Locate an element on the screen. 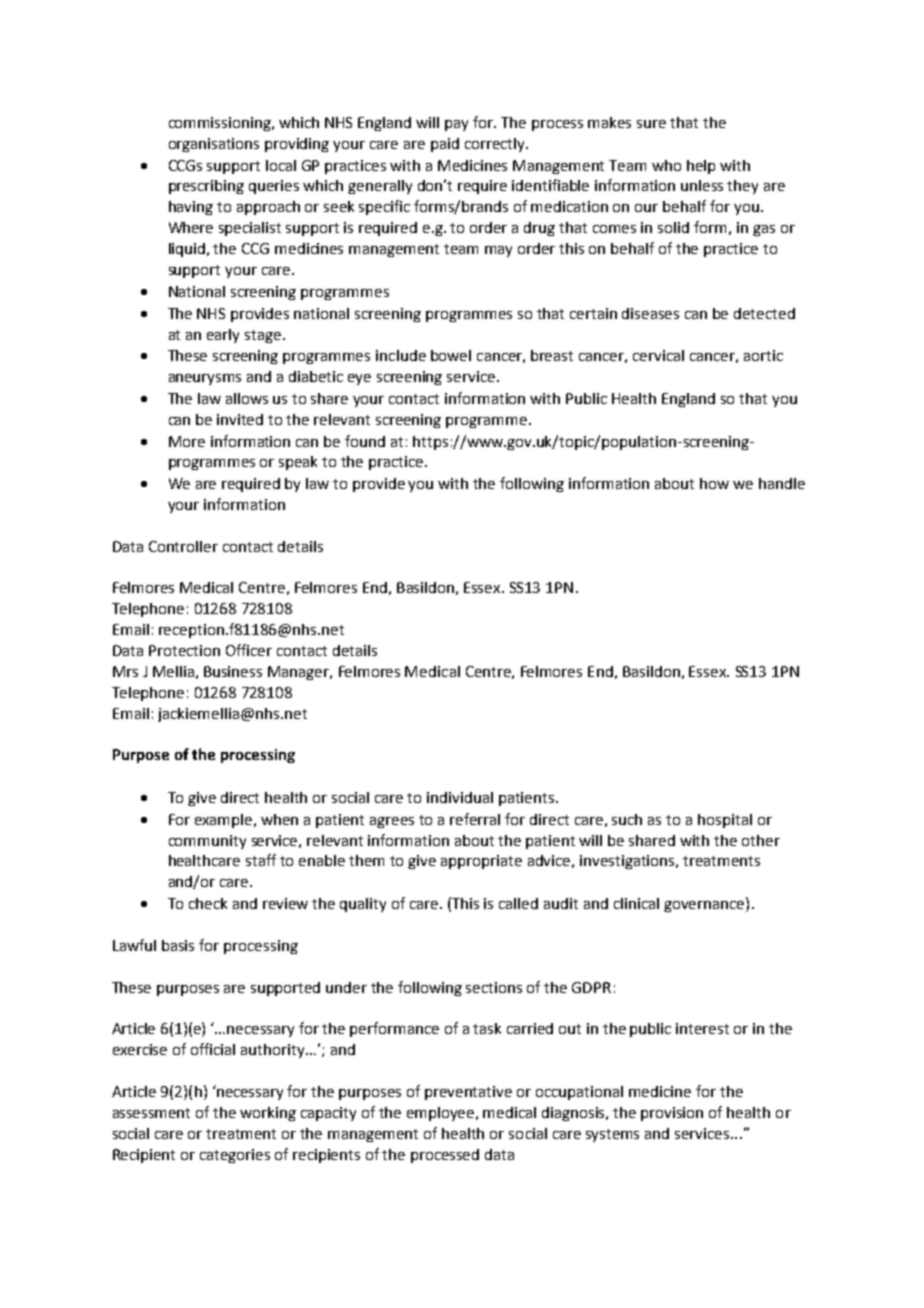 This screenshot has width=924, height=1308. paid is located at coordinates (445, 145).
